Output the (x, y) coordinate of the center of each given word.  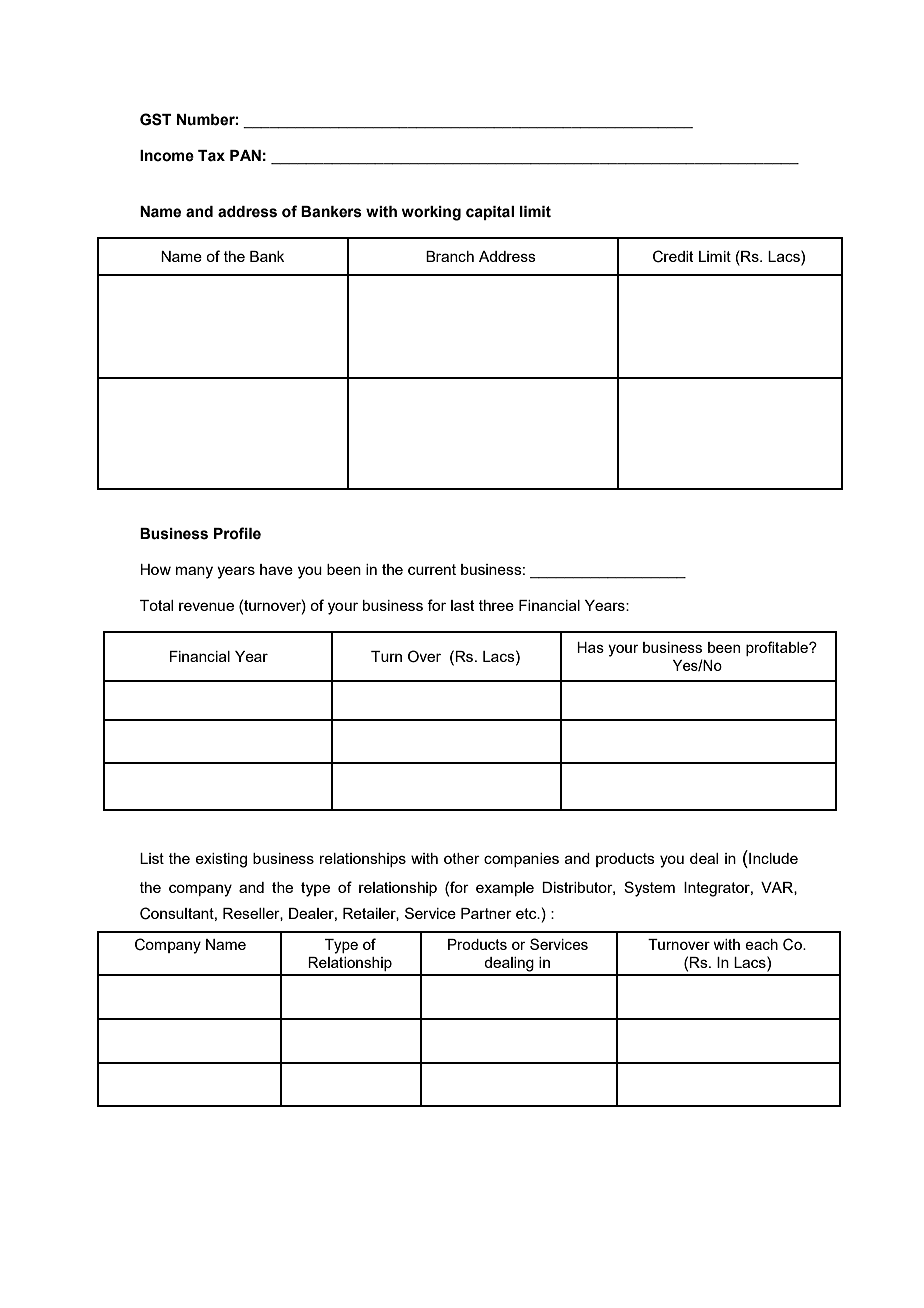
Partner (486, 913)
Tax (211, 156)
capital (490, 213)
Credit (673, 256)
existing (221, 860)
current (432, 569)
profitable (778, 648)
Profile (237, 533)
